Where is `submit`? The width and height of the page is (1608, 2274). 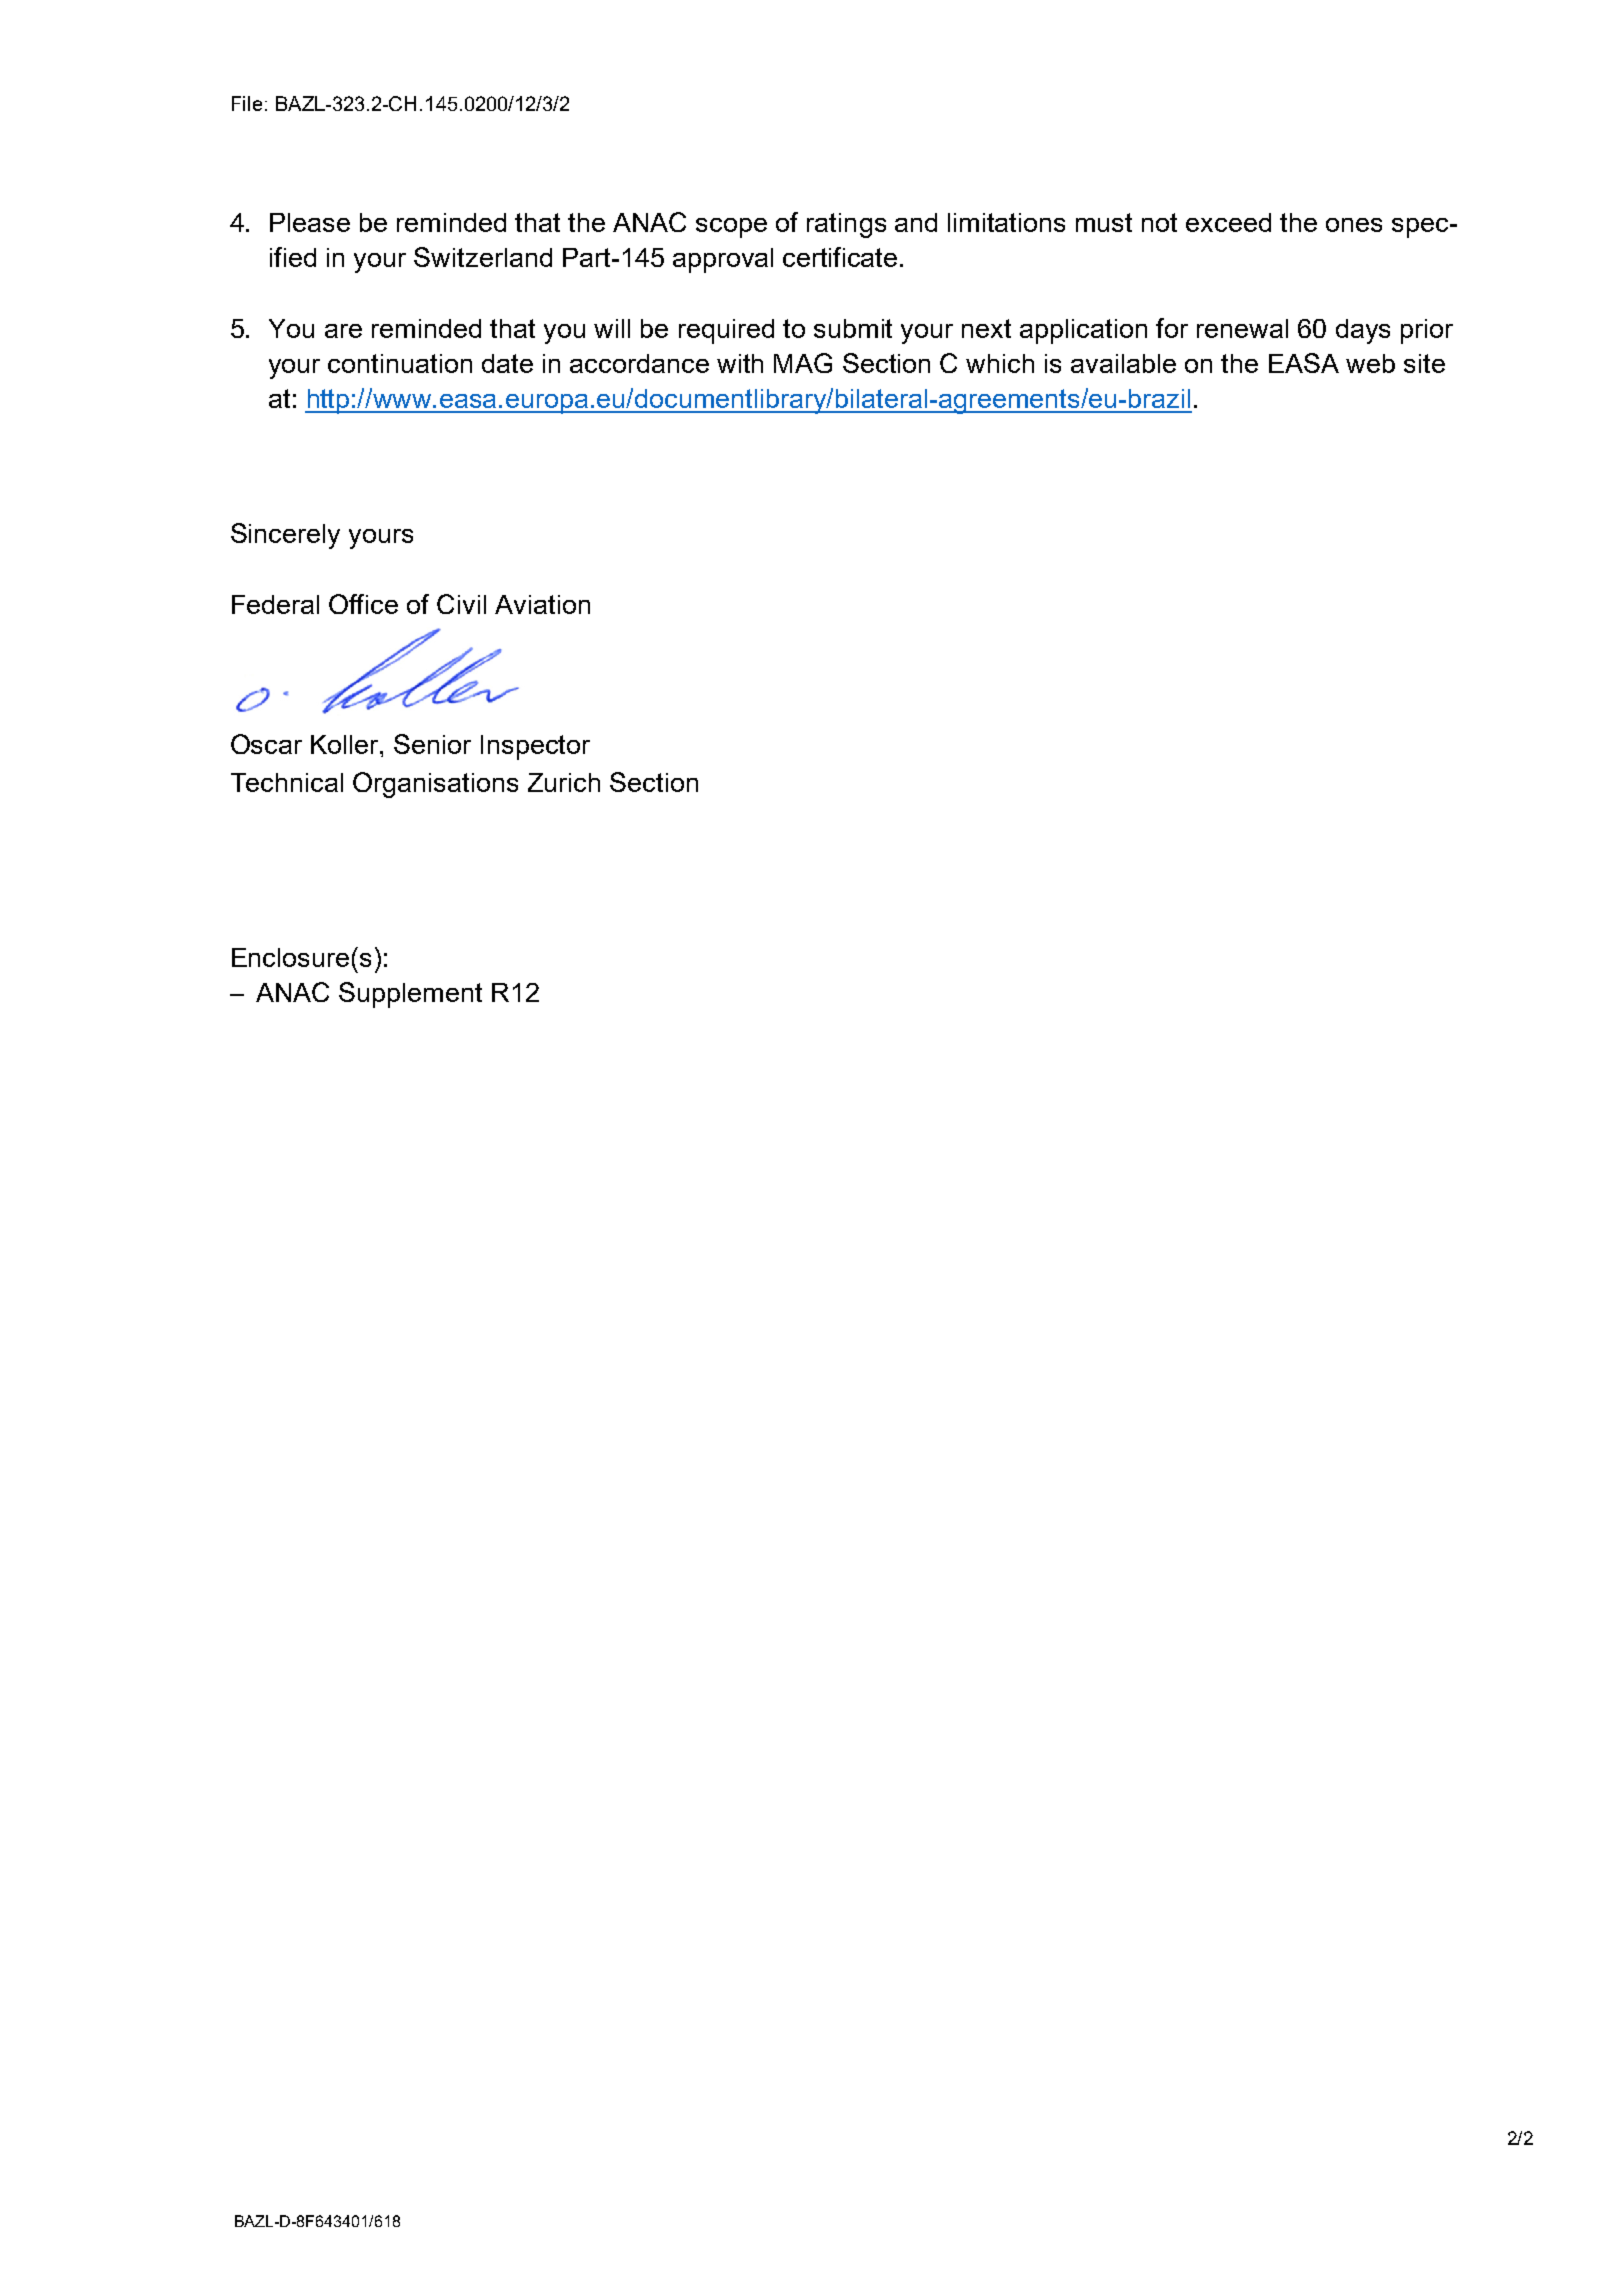
submit is located at coordinates (853, 328).
